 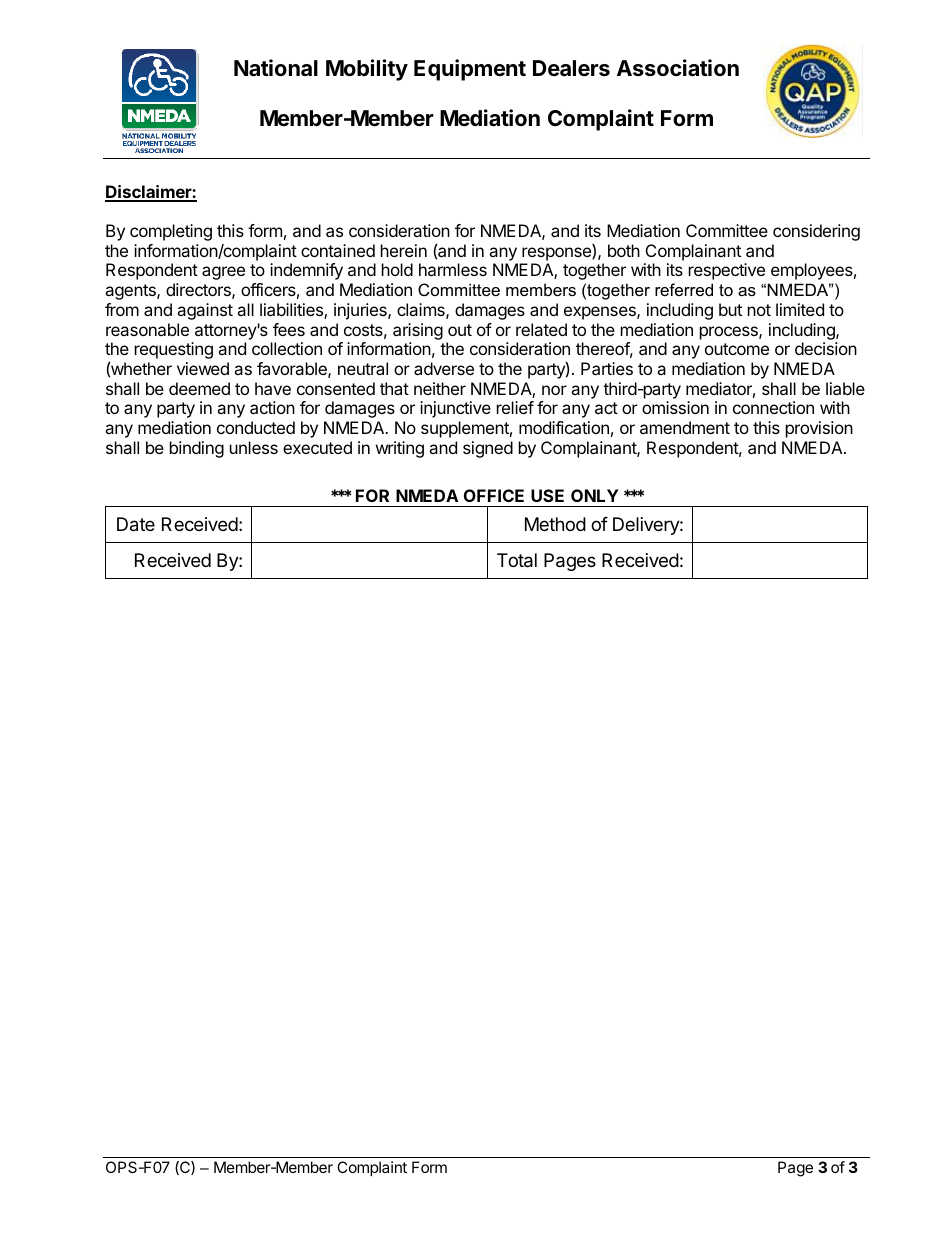 What do you see at coordinates (171, 232) in the image?
I see `completing` at bounding box center [171, 232].
